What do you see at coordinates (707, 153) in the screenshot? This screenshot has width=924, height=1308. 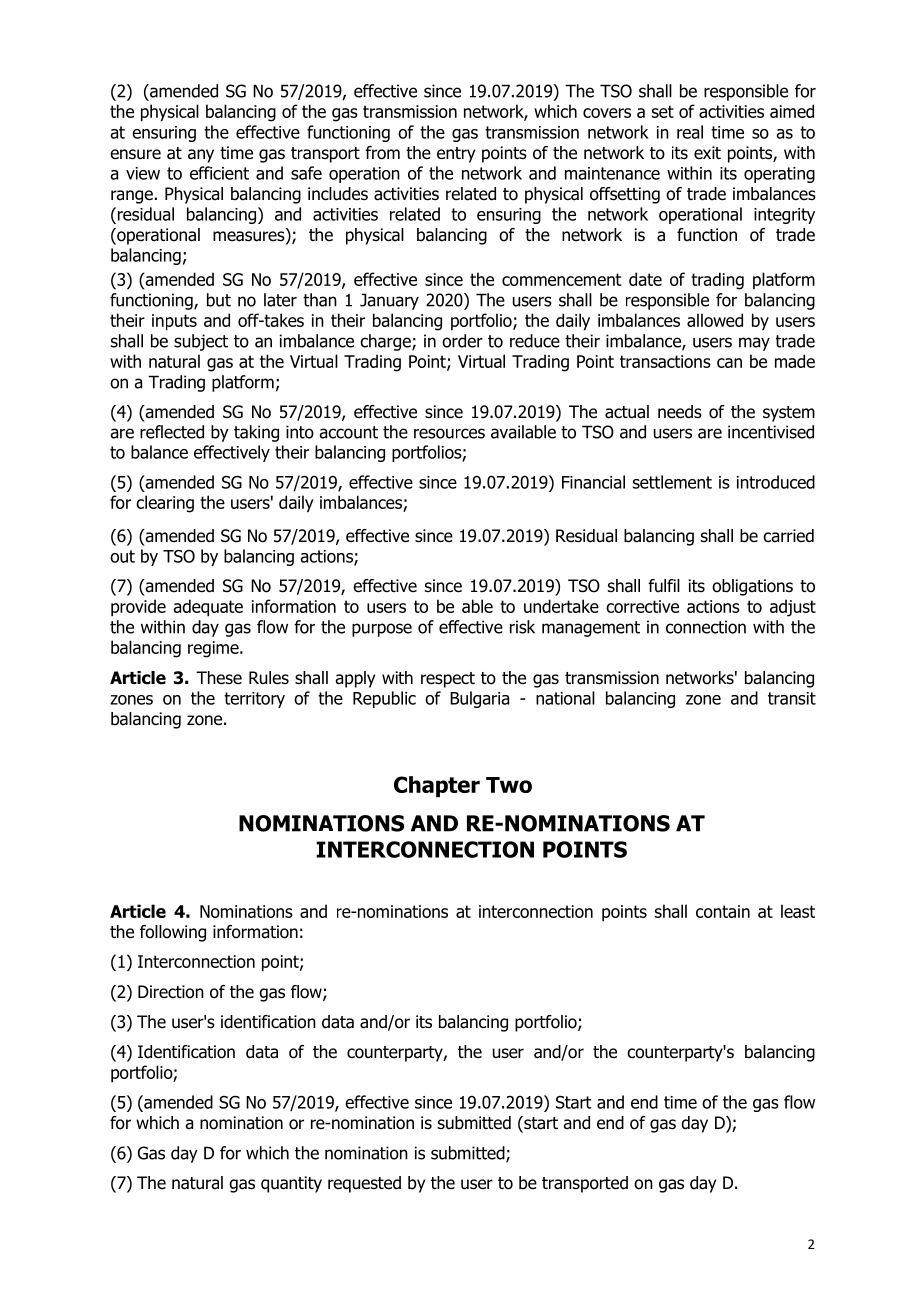 I see `exit` at bounding box center [707, 153].
